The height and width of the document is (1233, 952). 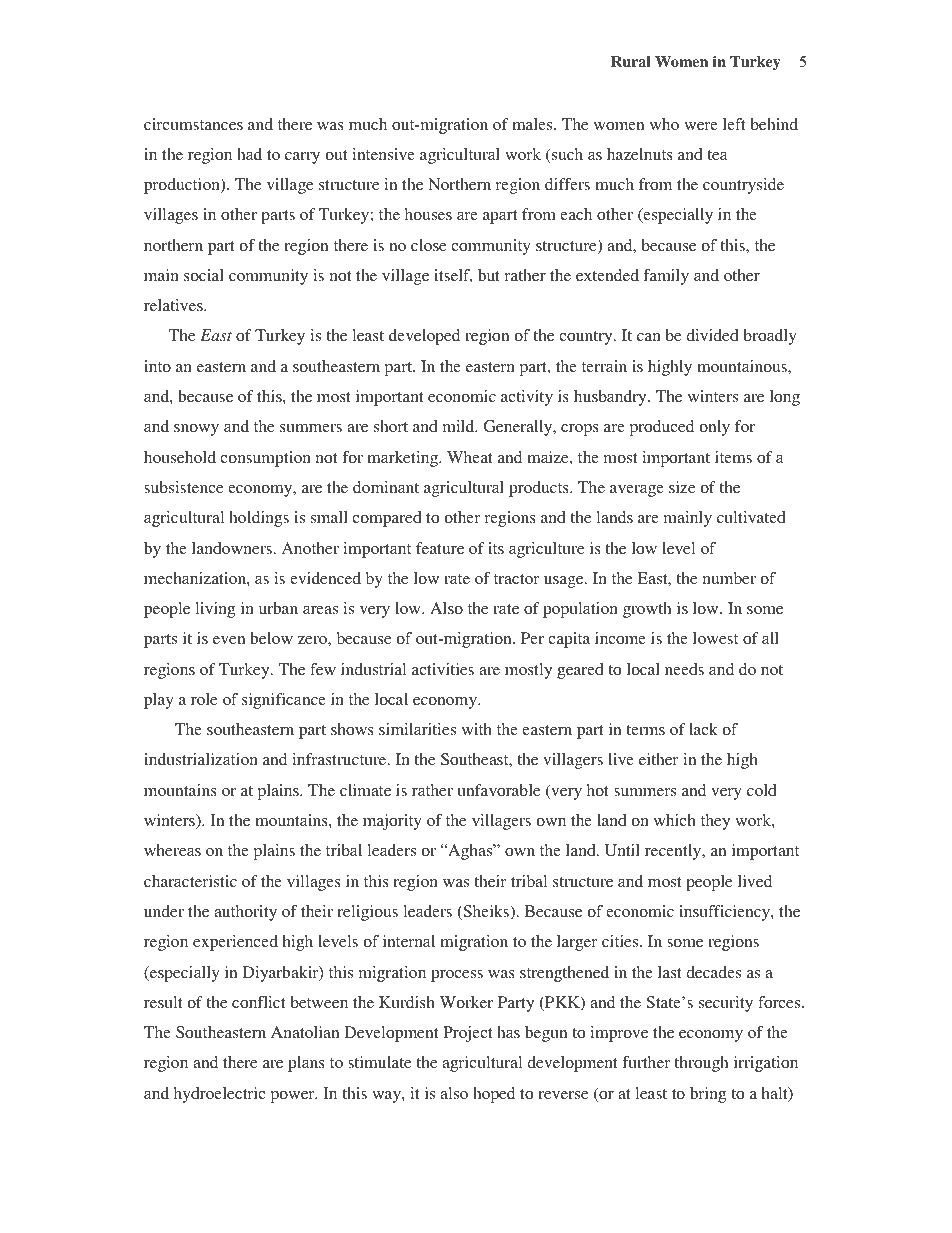 I want to click on circumstances, so click(x=193, y=124).
